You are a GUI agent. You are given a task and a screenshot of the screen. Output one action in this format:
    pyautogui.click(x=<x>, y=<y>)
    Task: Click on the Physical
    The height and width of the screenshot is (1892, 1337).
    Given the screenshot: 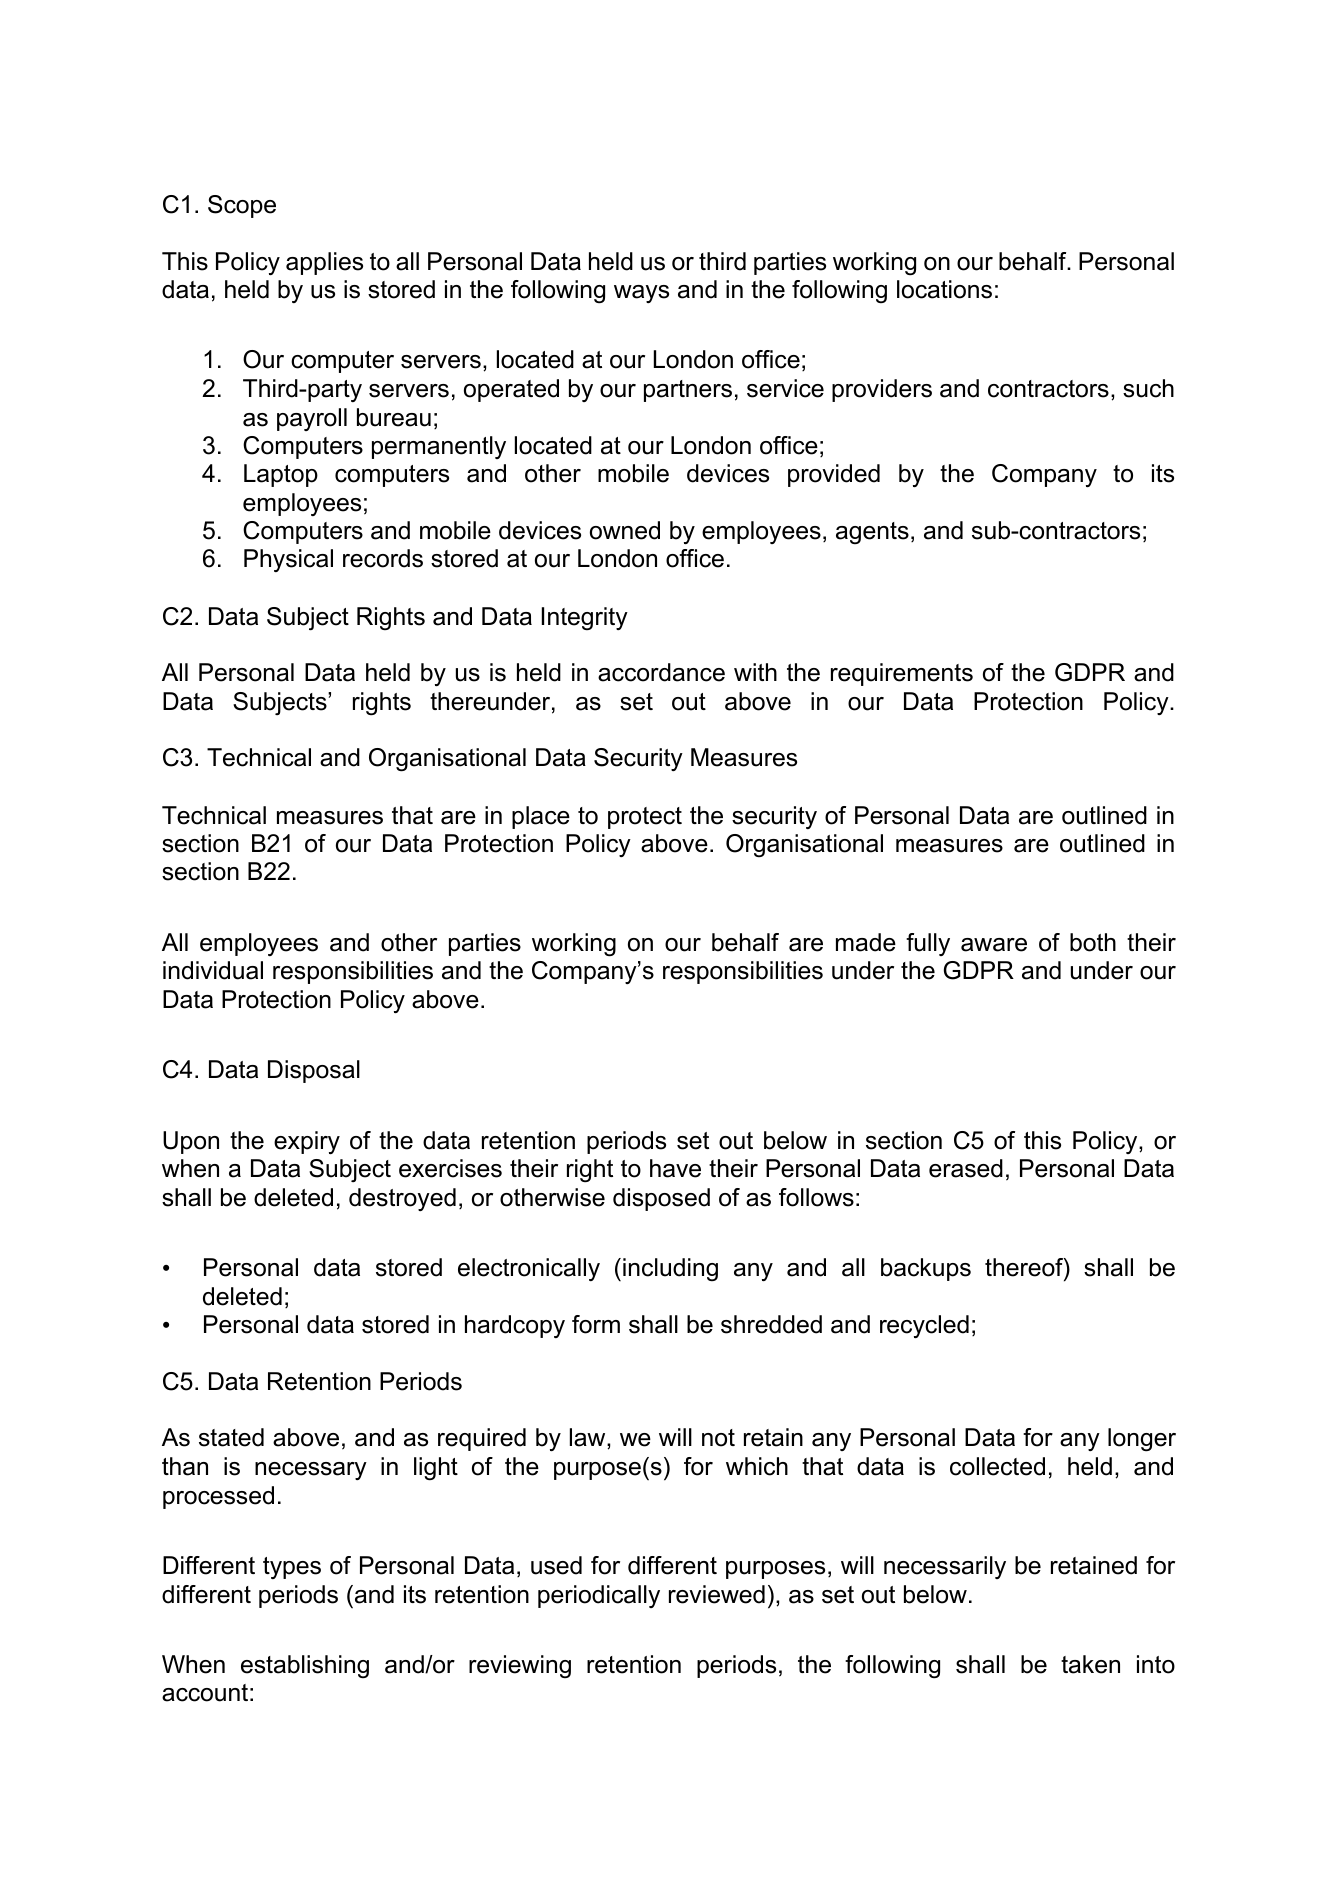 What is the action you would take?
    pyautogui.click(x=288, y=560)
